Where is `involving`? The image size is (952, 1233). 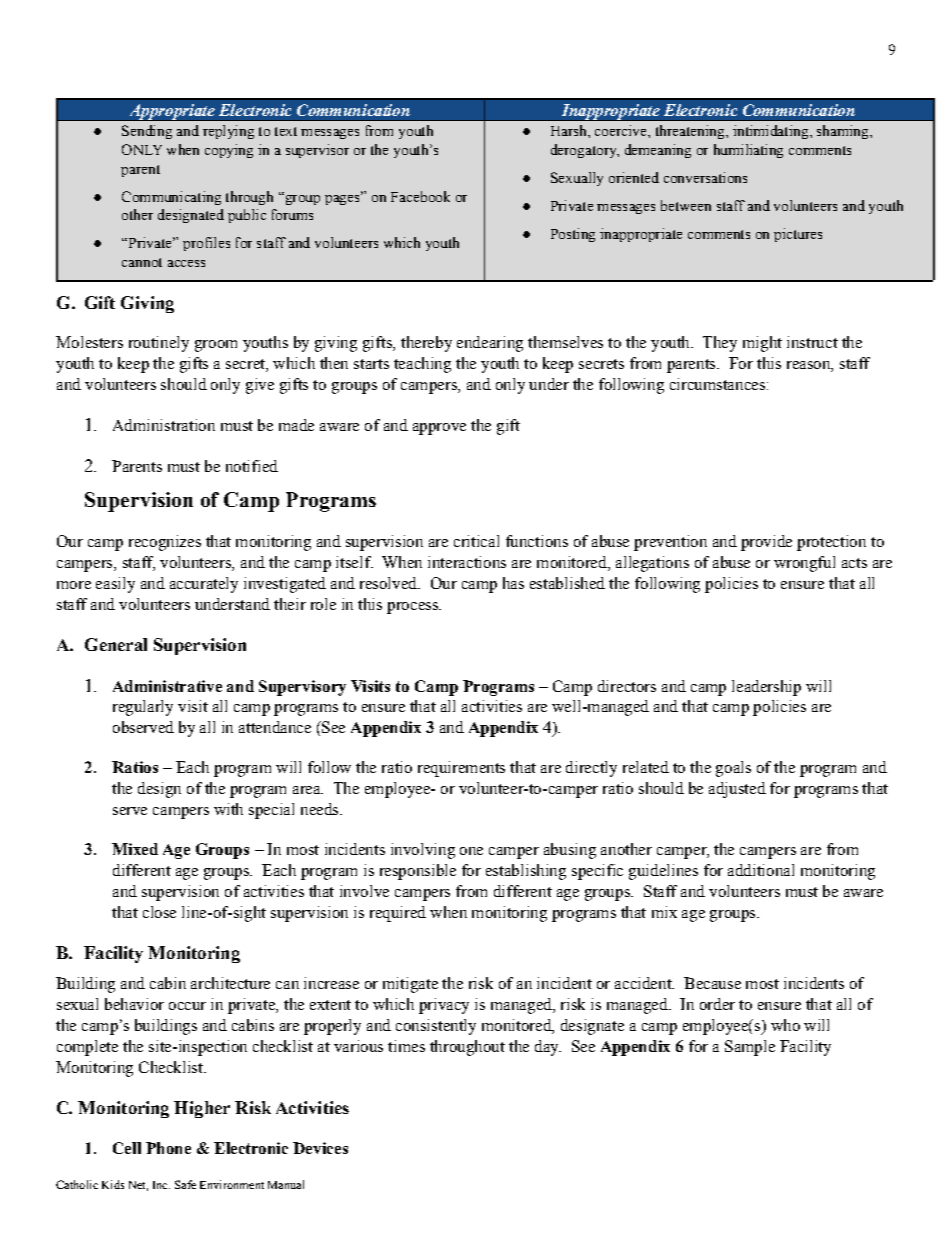
involving is located at coordinates (423, 851).
